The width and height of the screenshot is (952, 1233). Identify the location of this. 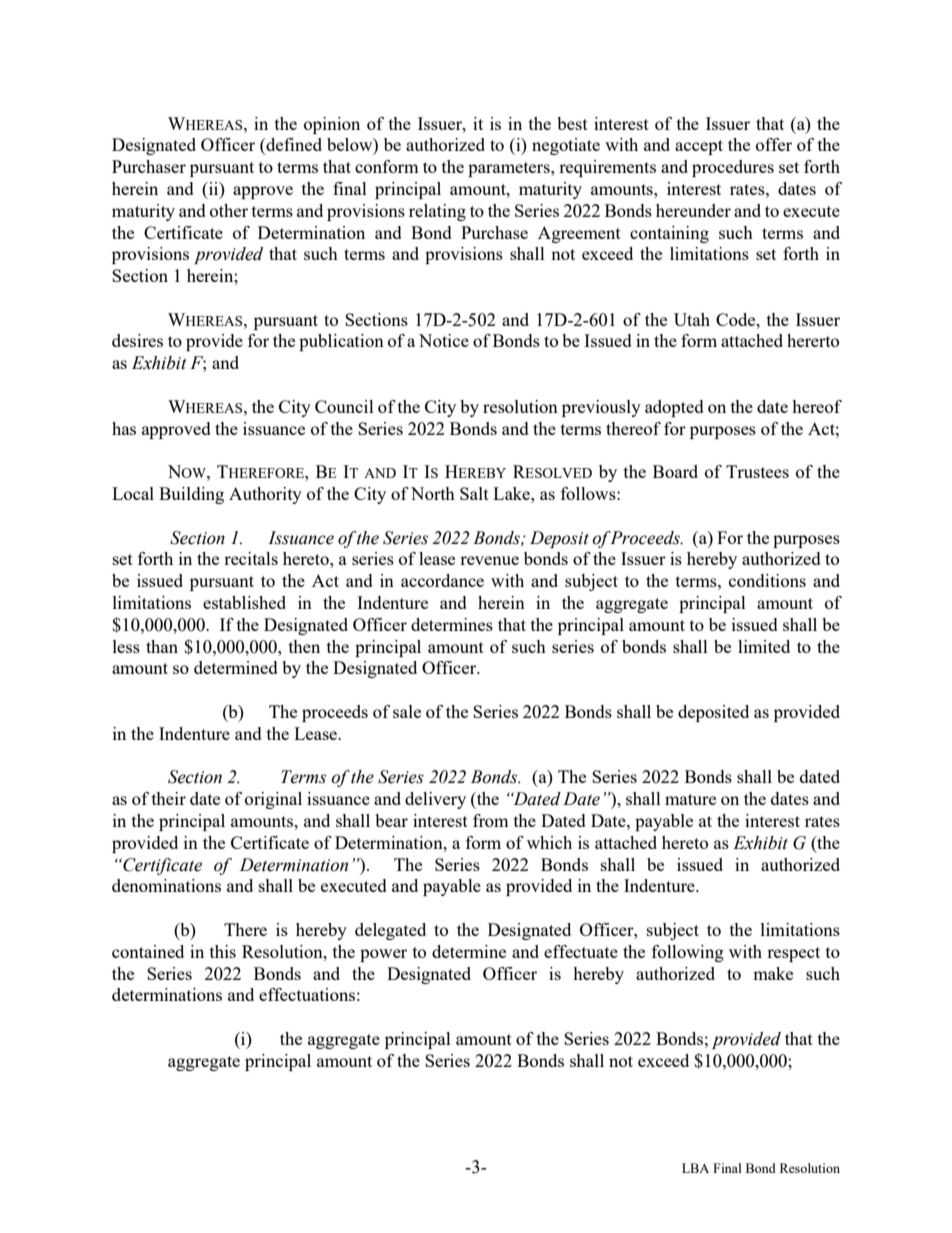
(223, 951).
